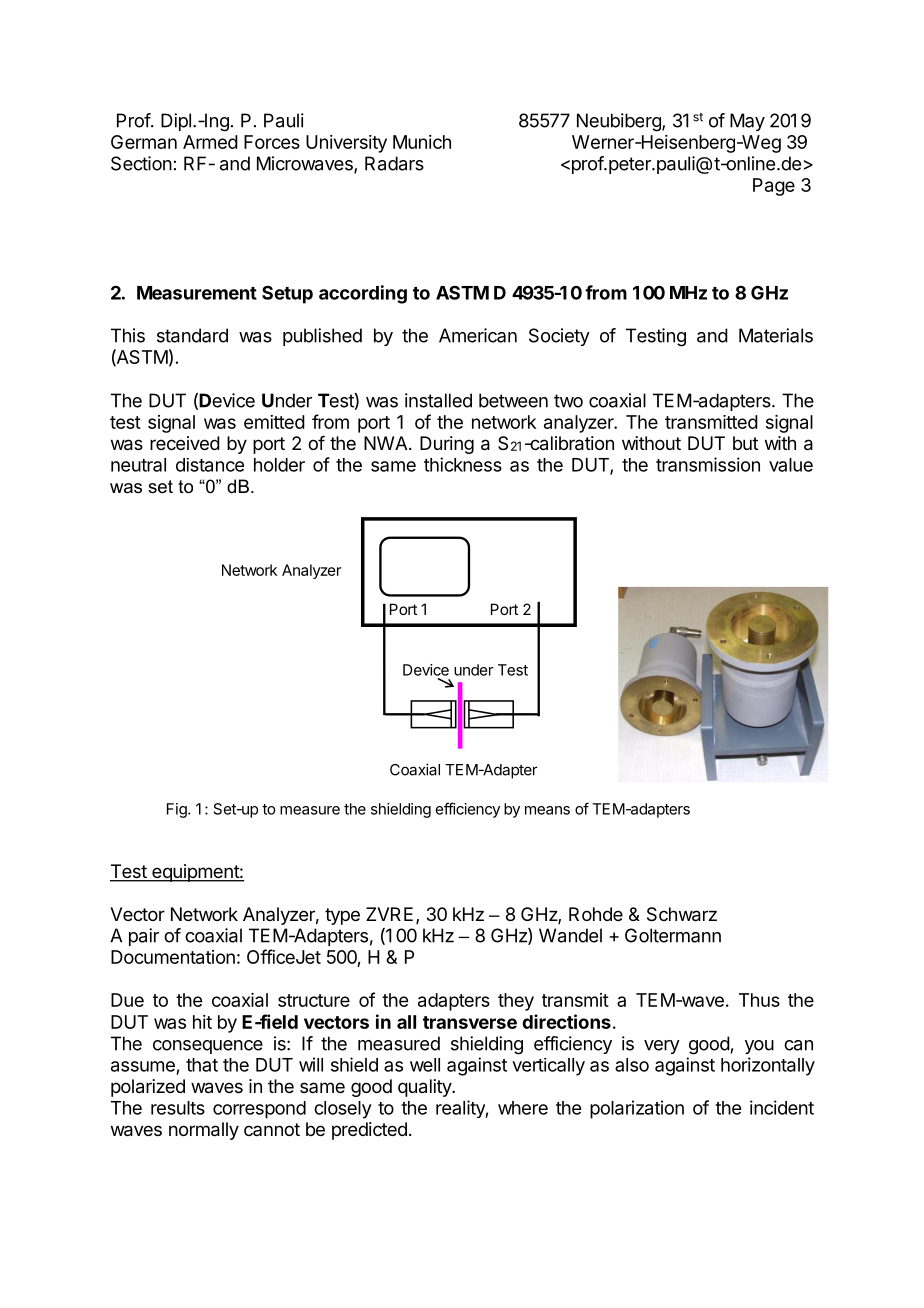 The image size is (924, 1308). I want to click on transmission, so click(708, 464).
